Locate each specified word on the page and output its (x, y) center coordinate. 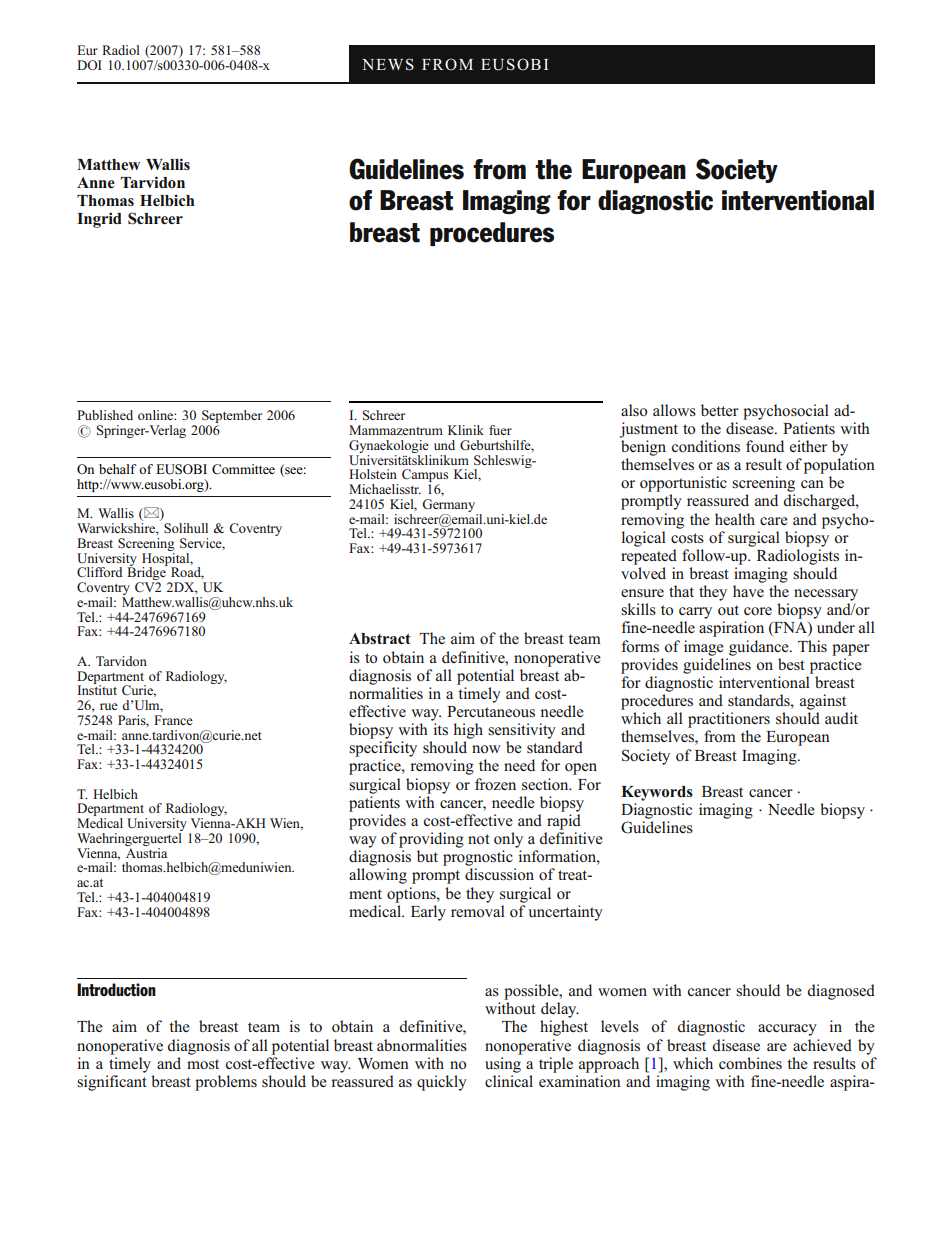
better (720, 410)
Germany (450, 507)
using (503, 1065)
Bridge (147, 574)
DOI (89, 65)
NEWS (388, 64)
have (748, 591)
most (203, 1064)
